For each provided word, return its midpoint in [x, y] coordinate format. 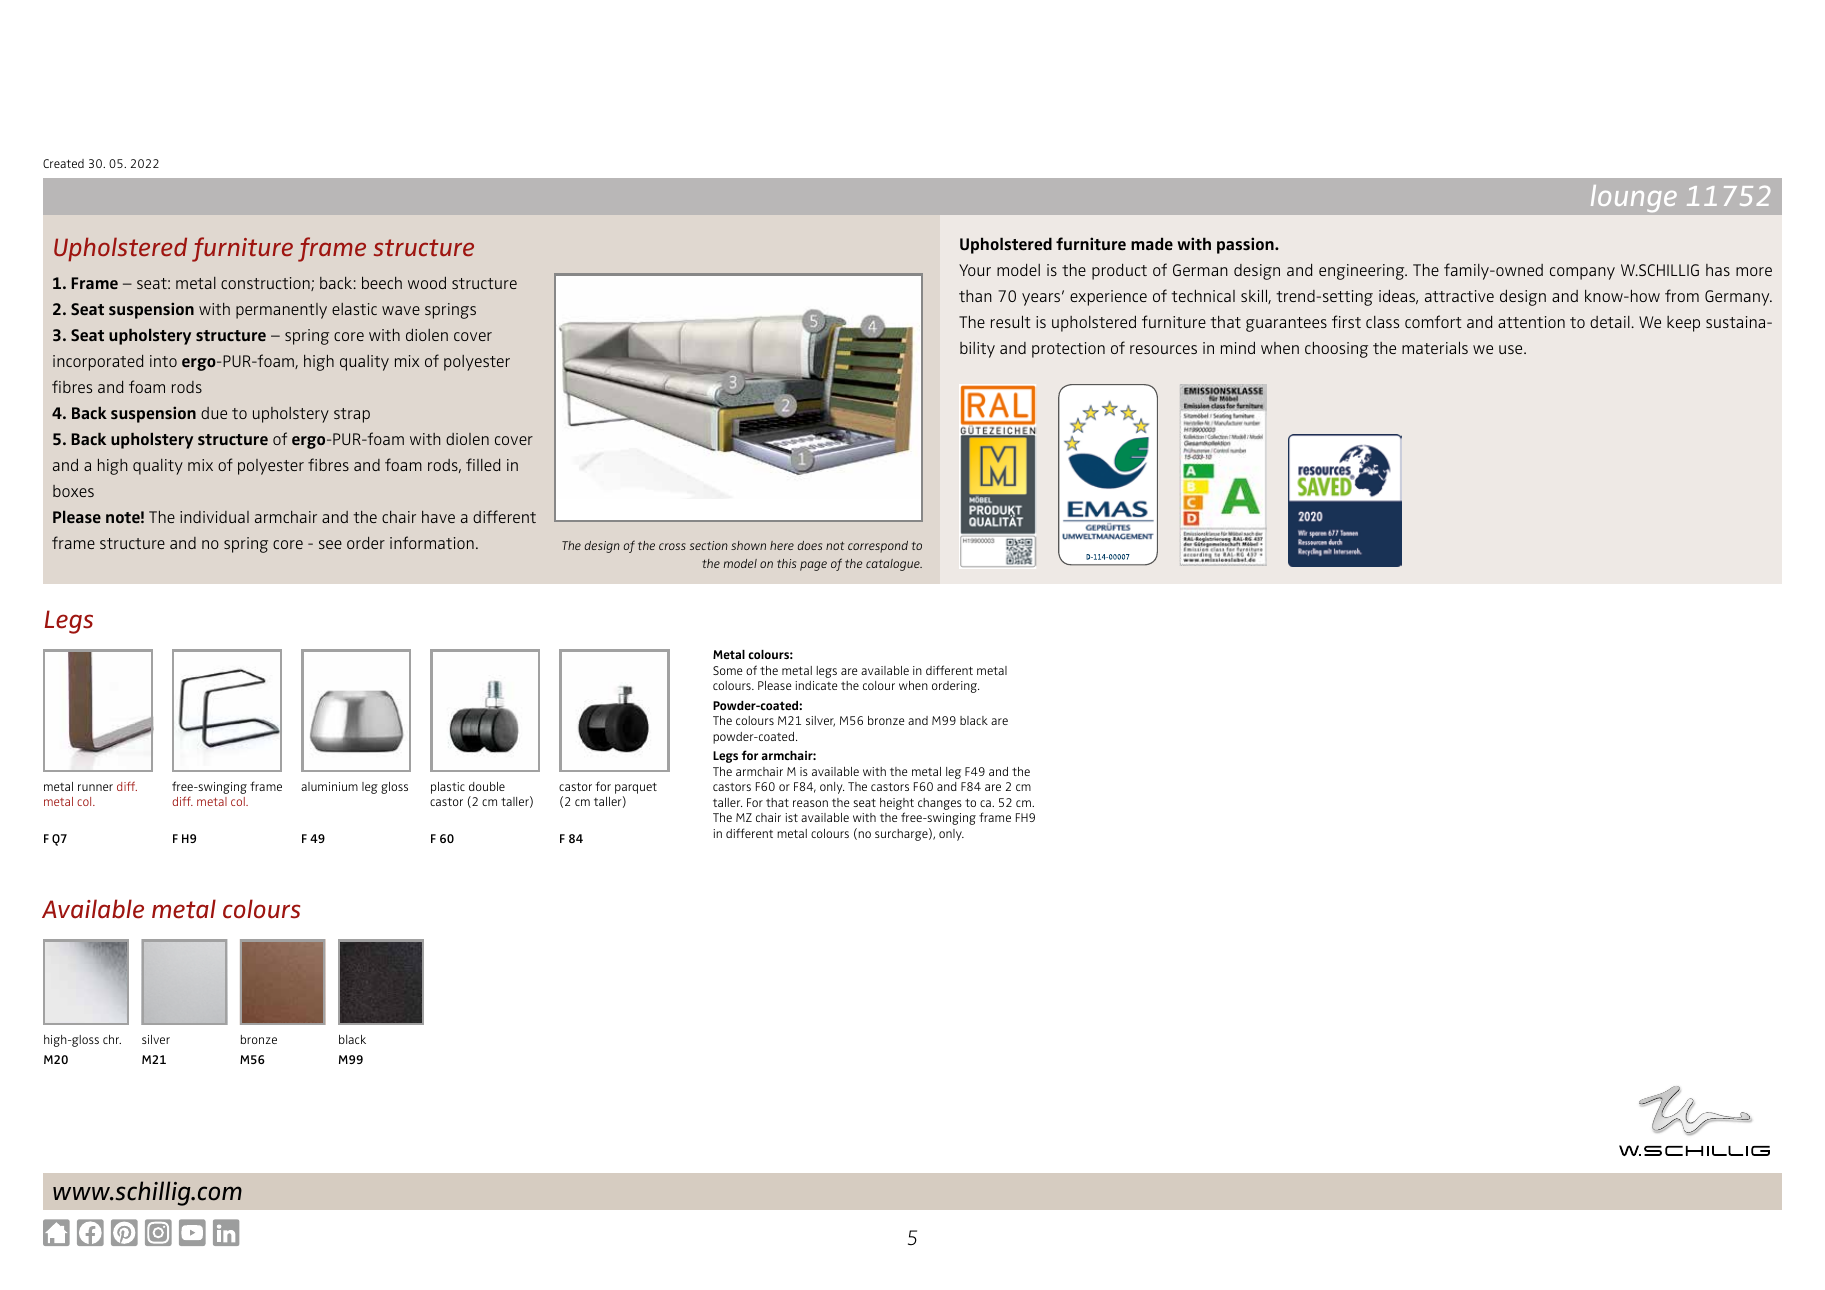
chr [112, 1039]
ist [791, 817]
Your [975, 270]
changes [940, 804]
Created [63, 163]
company [1582, 273]
